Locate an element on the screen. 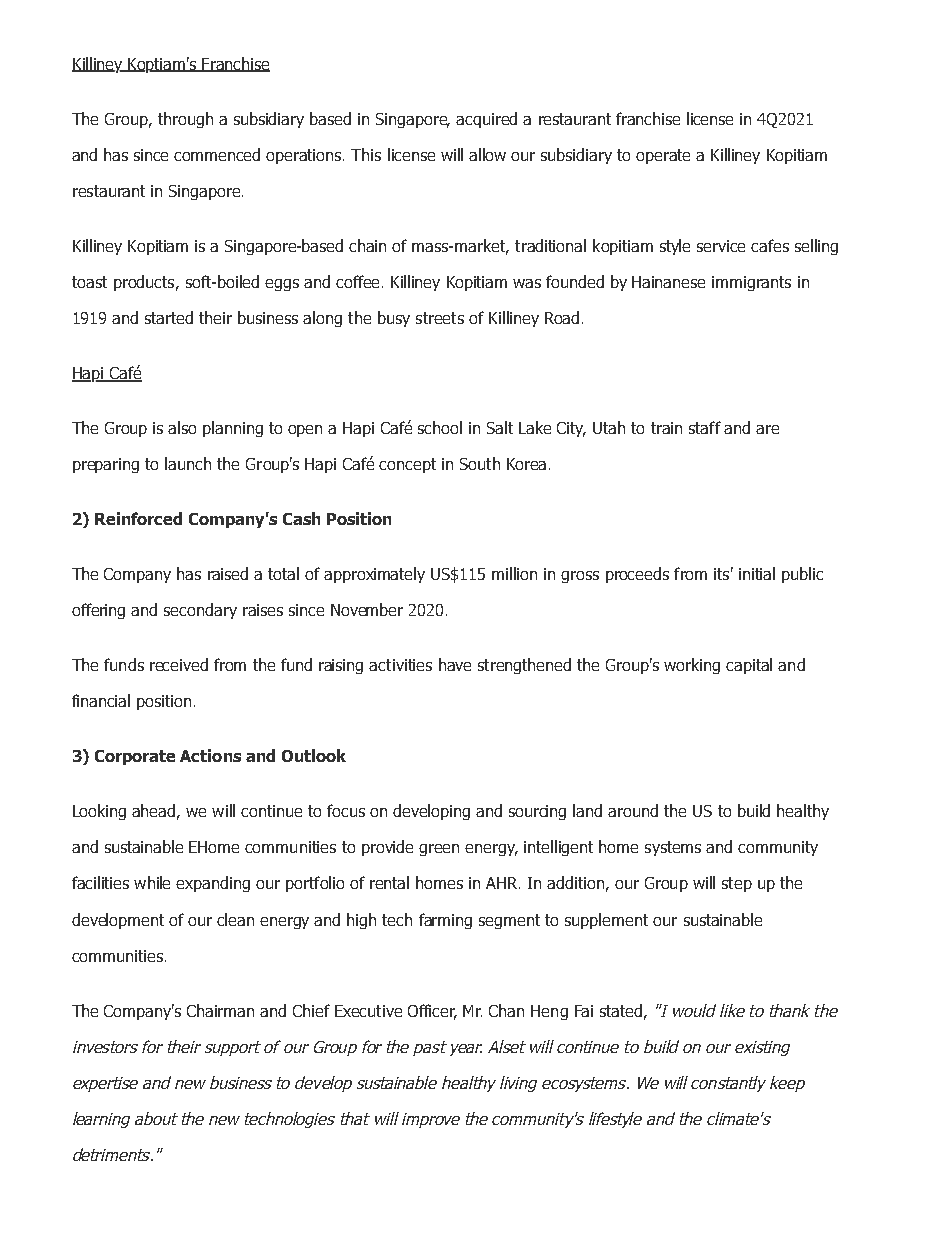 The image size is (952, 1233). Actions is located at coordinates (210, 755).
